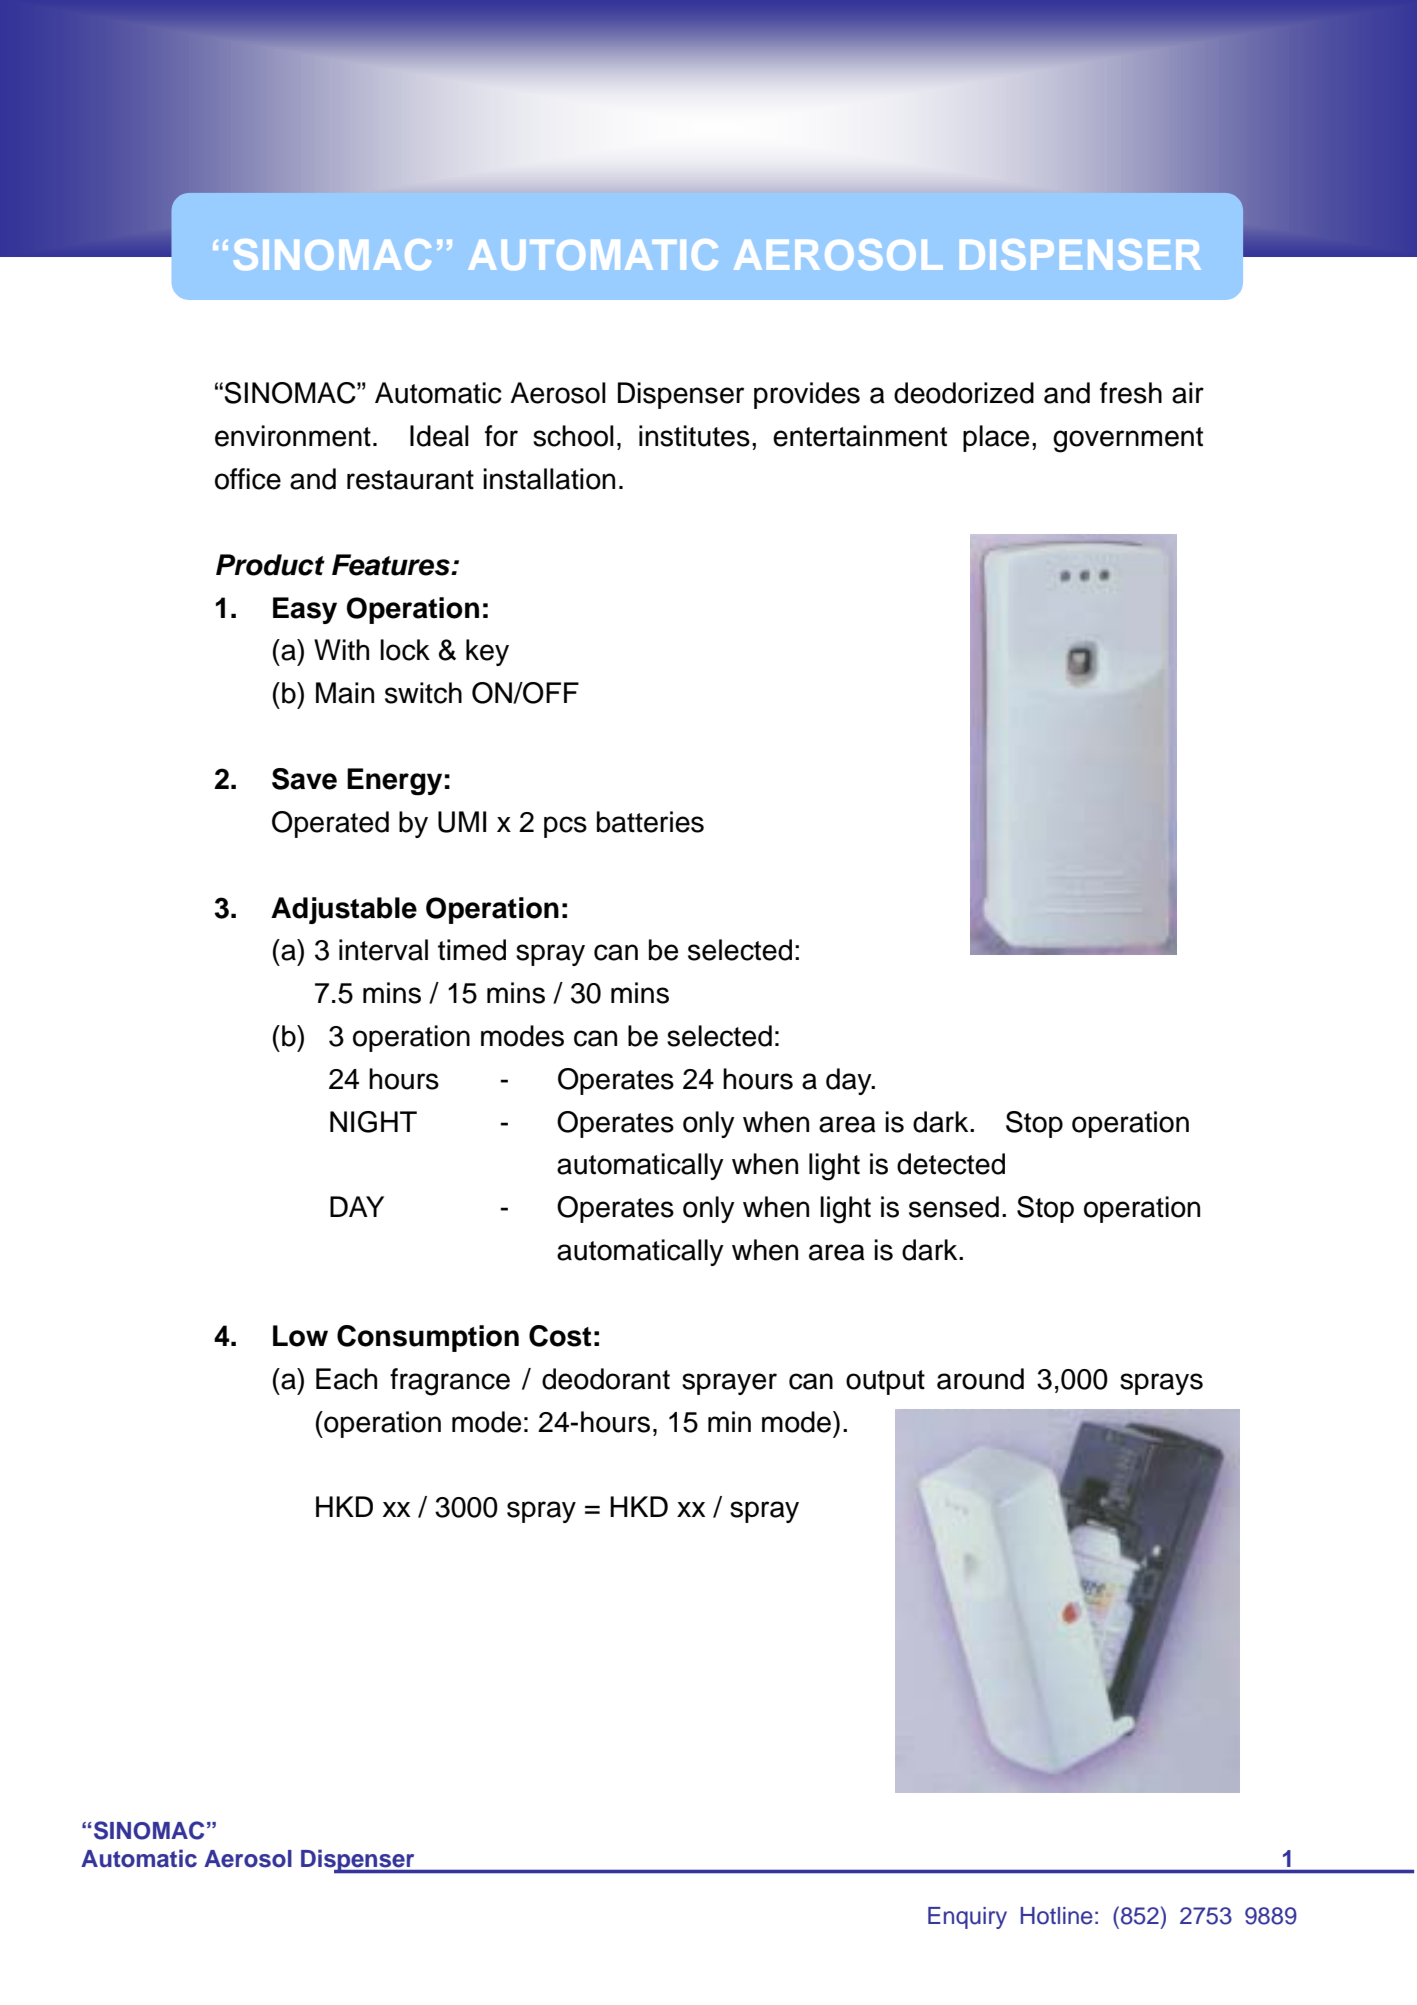 The height and width of the screenshot is (2005, 1417). What do you see at coordinates (293, 436) in the screenshot?
I see `environment` at bounding box center [293, 436].
